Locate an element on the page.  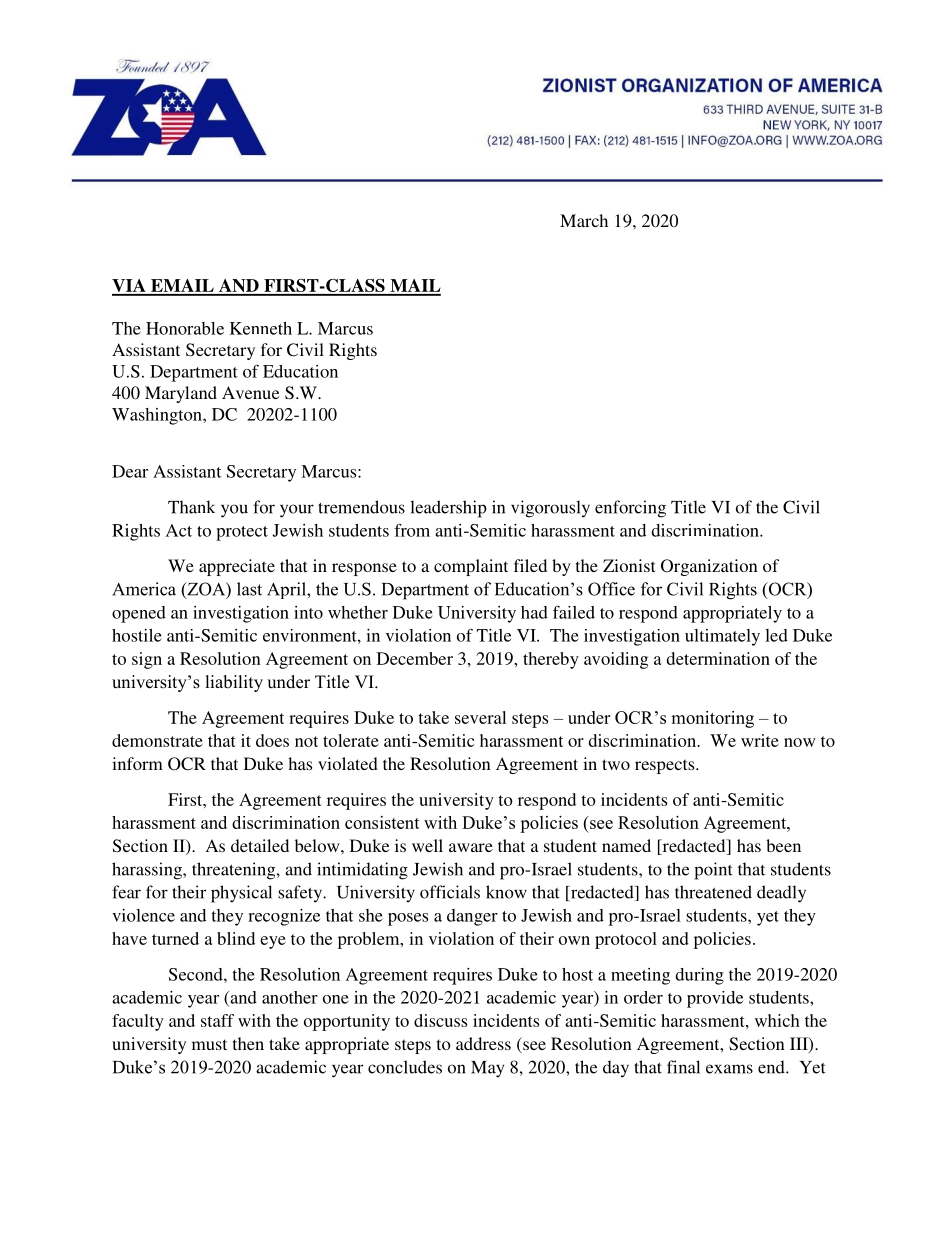
address is located at coordinates (483, 1043).
